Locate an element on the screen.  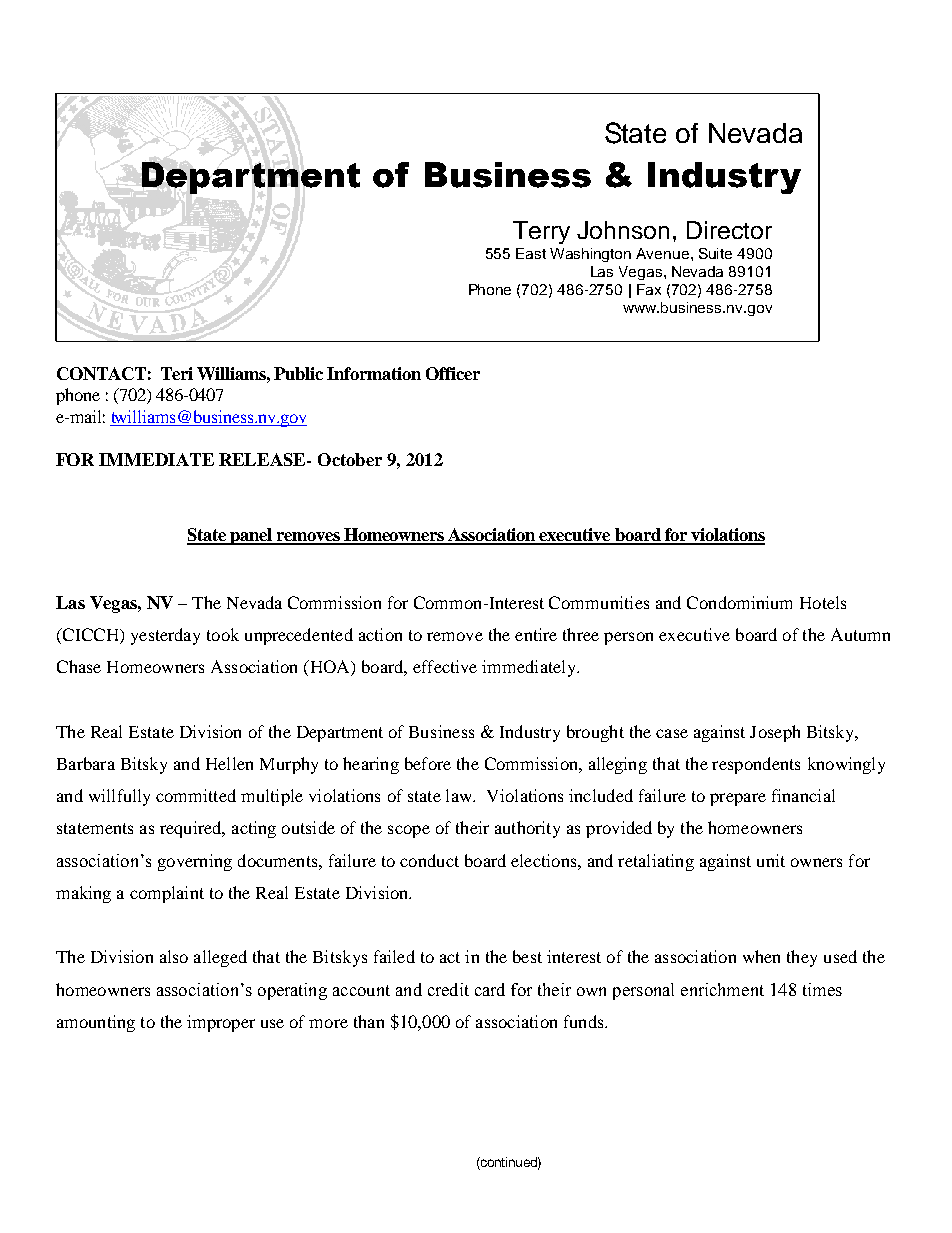
Officer is located at coordinates (453, 373).
